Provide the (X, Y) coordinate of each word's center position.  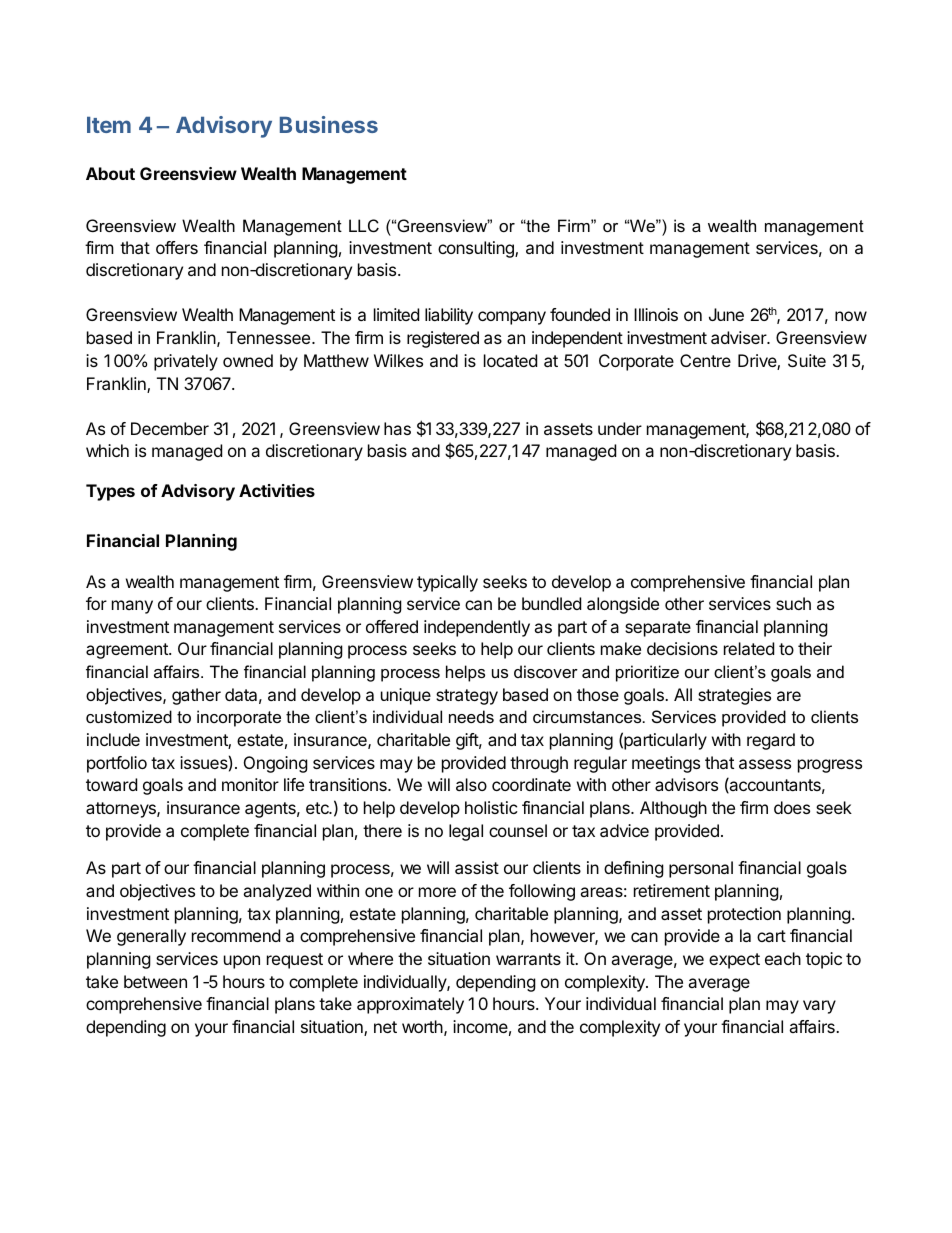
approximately (410, 1005)
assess (765, 764)
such (793, 603)
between (155, 981)
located (510, 360)
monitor (250, 784)
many (132, 607)
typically (447, 583)
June (726, 314)
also (471, 784)
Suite (807, 360)
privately (186, 362)
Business (329, 124)
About (110, 173)
